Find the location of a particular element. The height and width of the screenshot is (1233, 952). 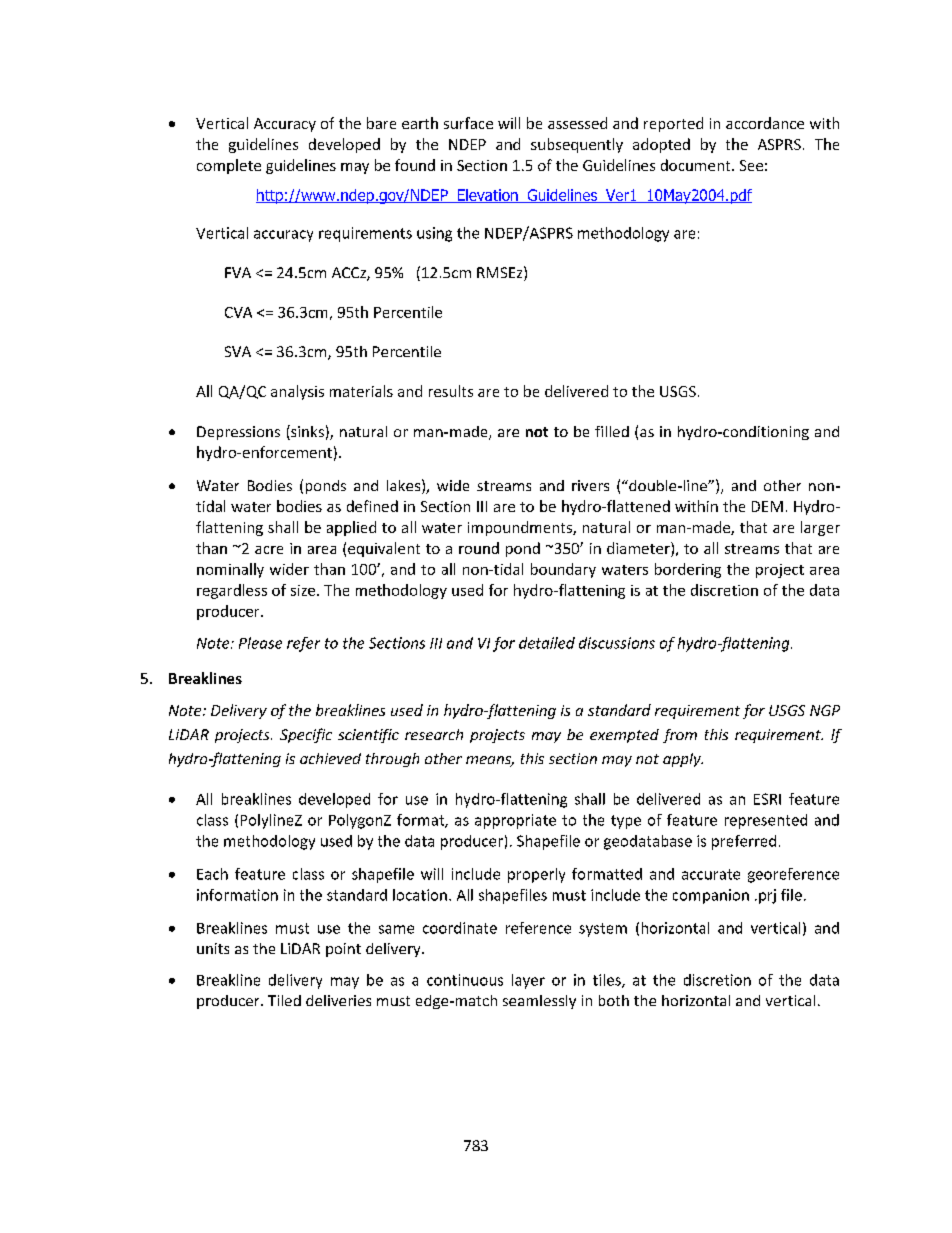

layer is located at coordinates (528, 981).
